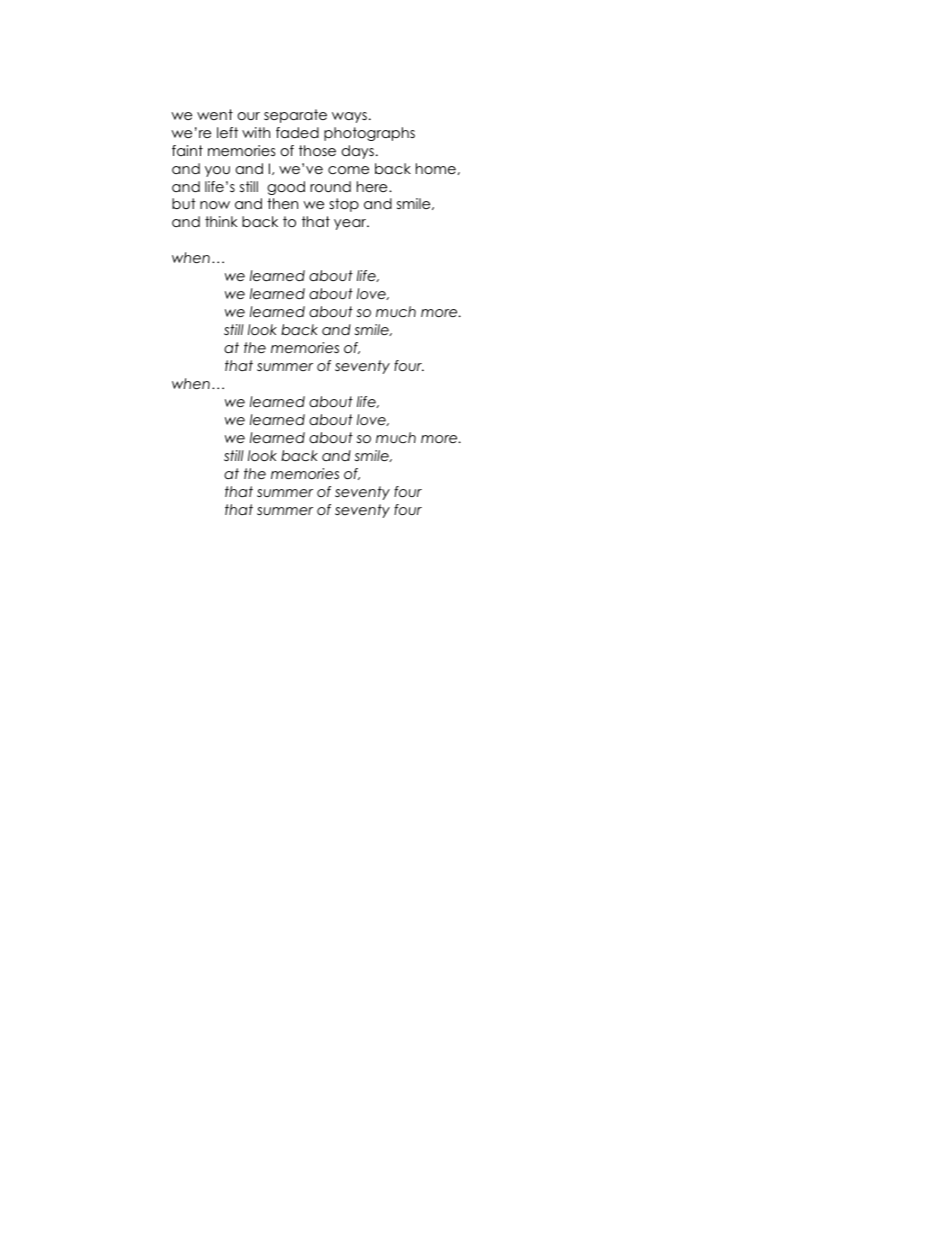 The image size is (952, 1233). I want to click on separate, so click(295, 116).
